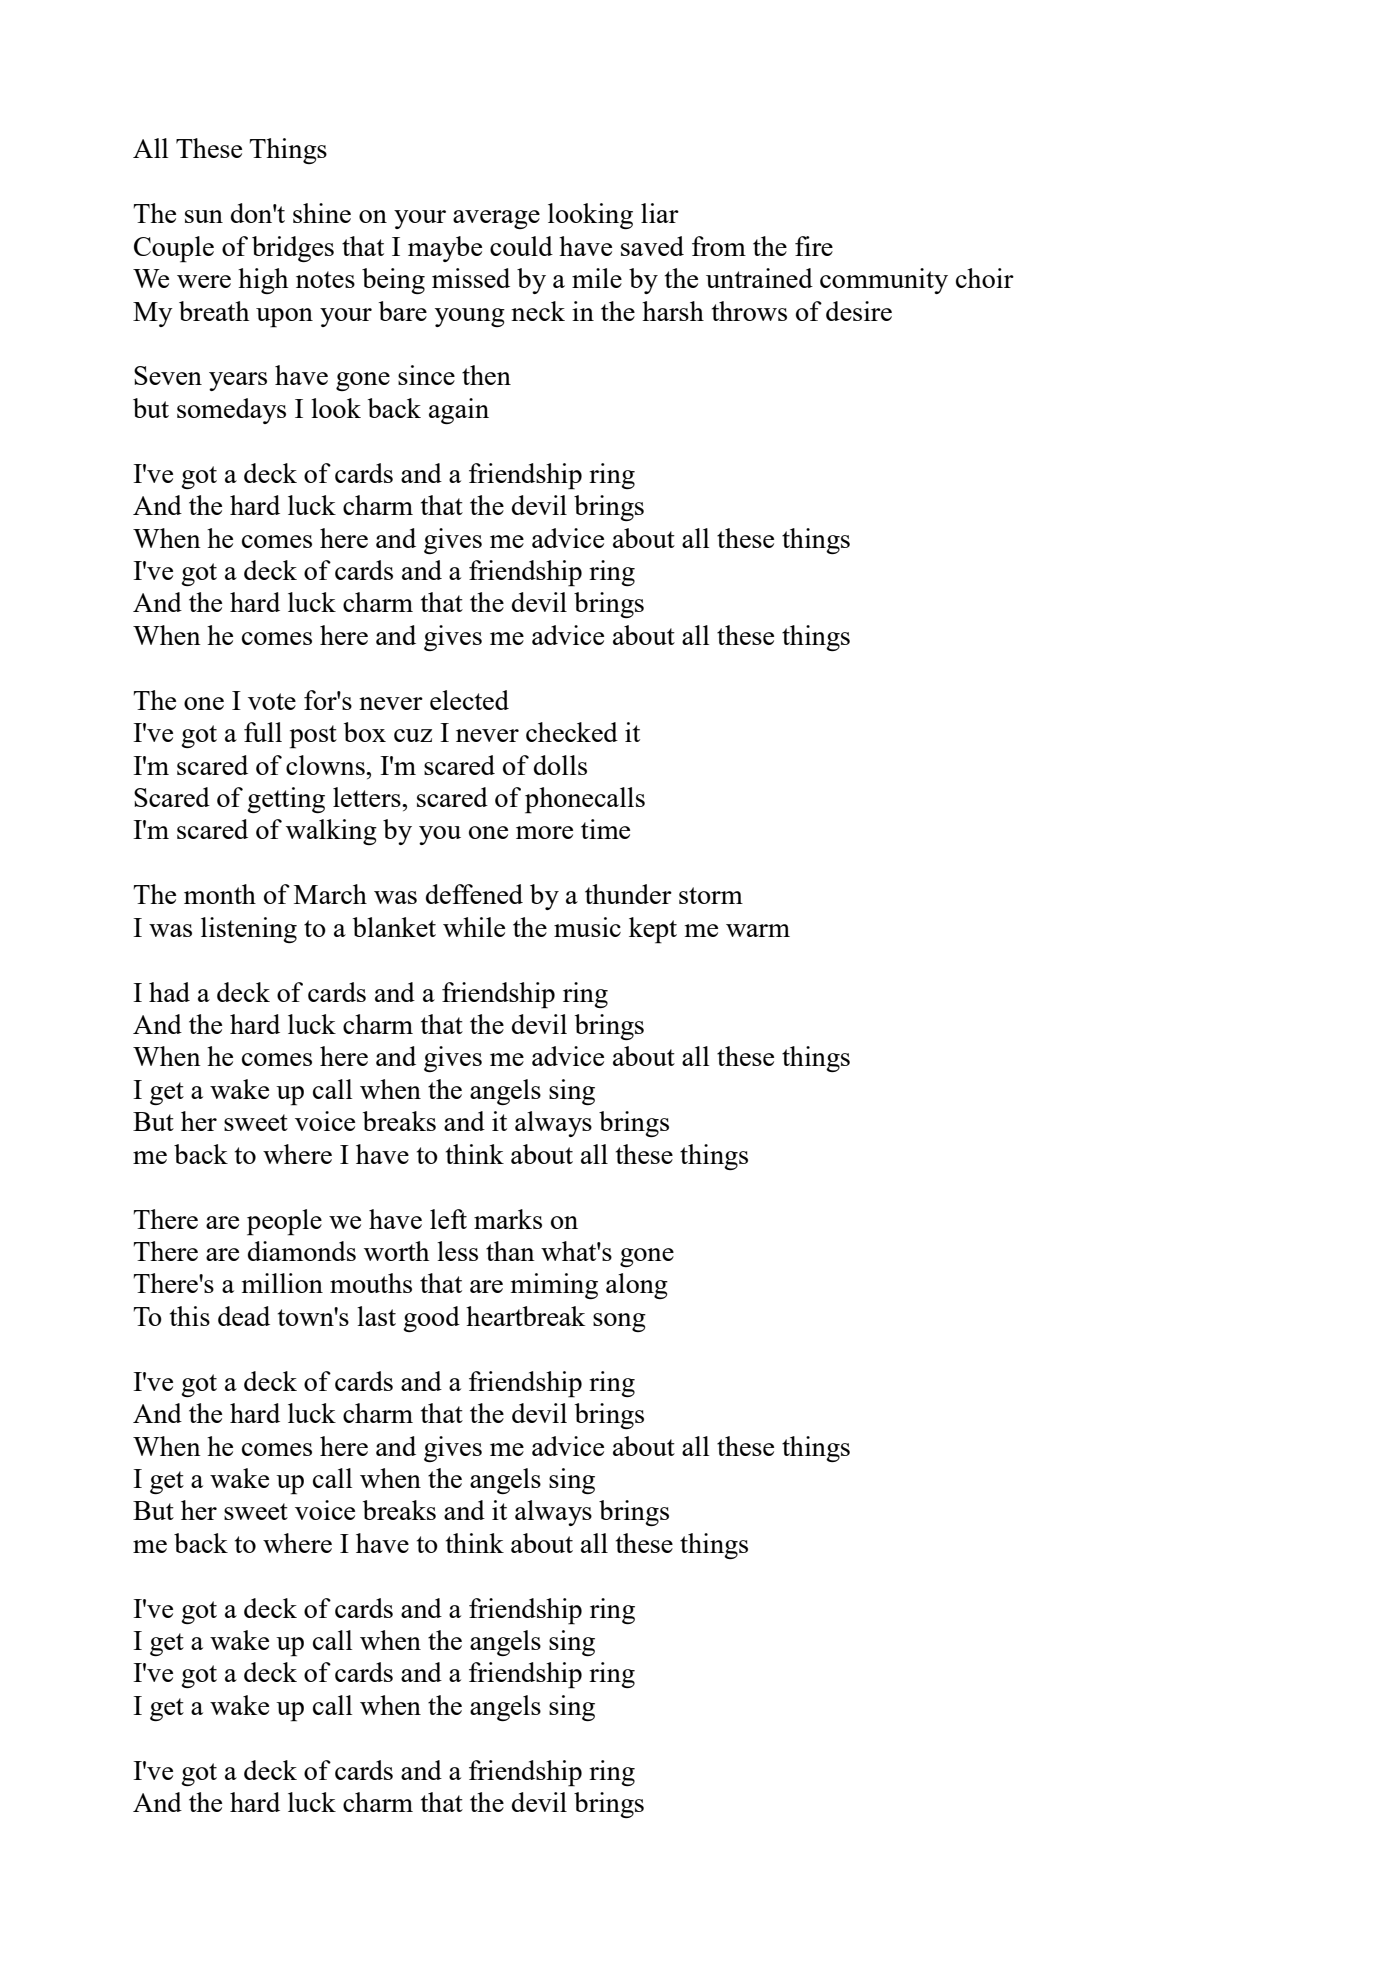  What do you see at coordinates (560, 765) in the screenshot?
I see `dolls` at bounding box center [560, 765].
